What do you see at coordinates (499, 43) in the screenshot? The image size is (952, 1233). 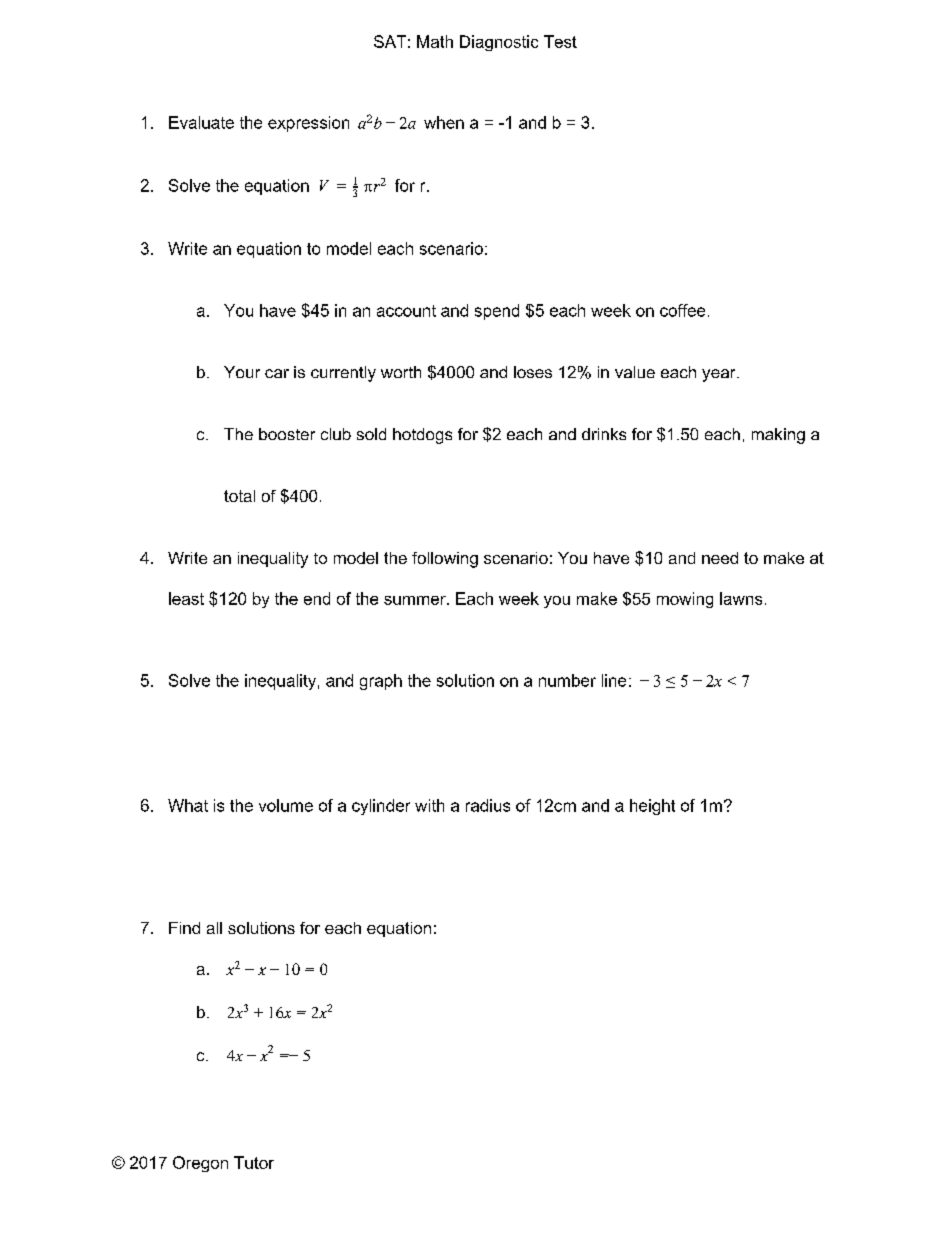 I see `Diagnostic` at bounding box center [499, 43].
